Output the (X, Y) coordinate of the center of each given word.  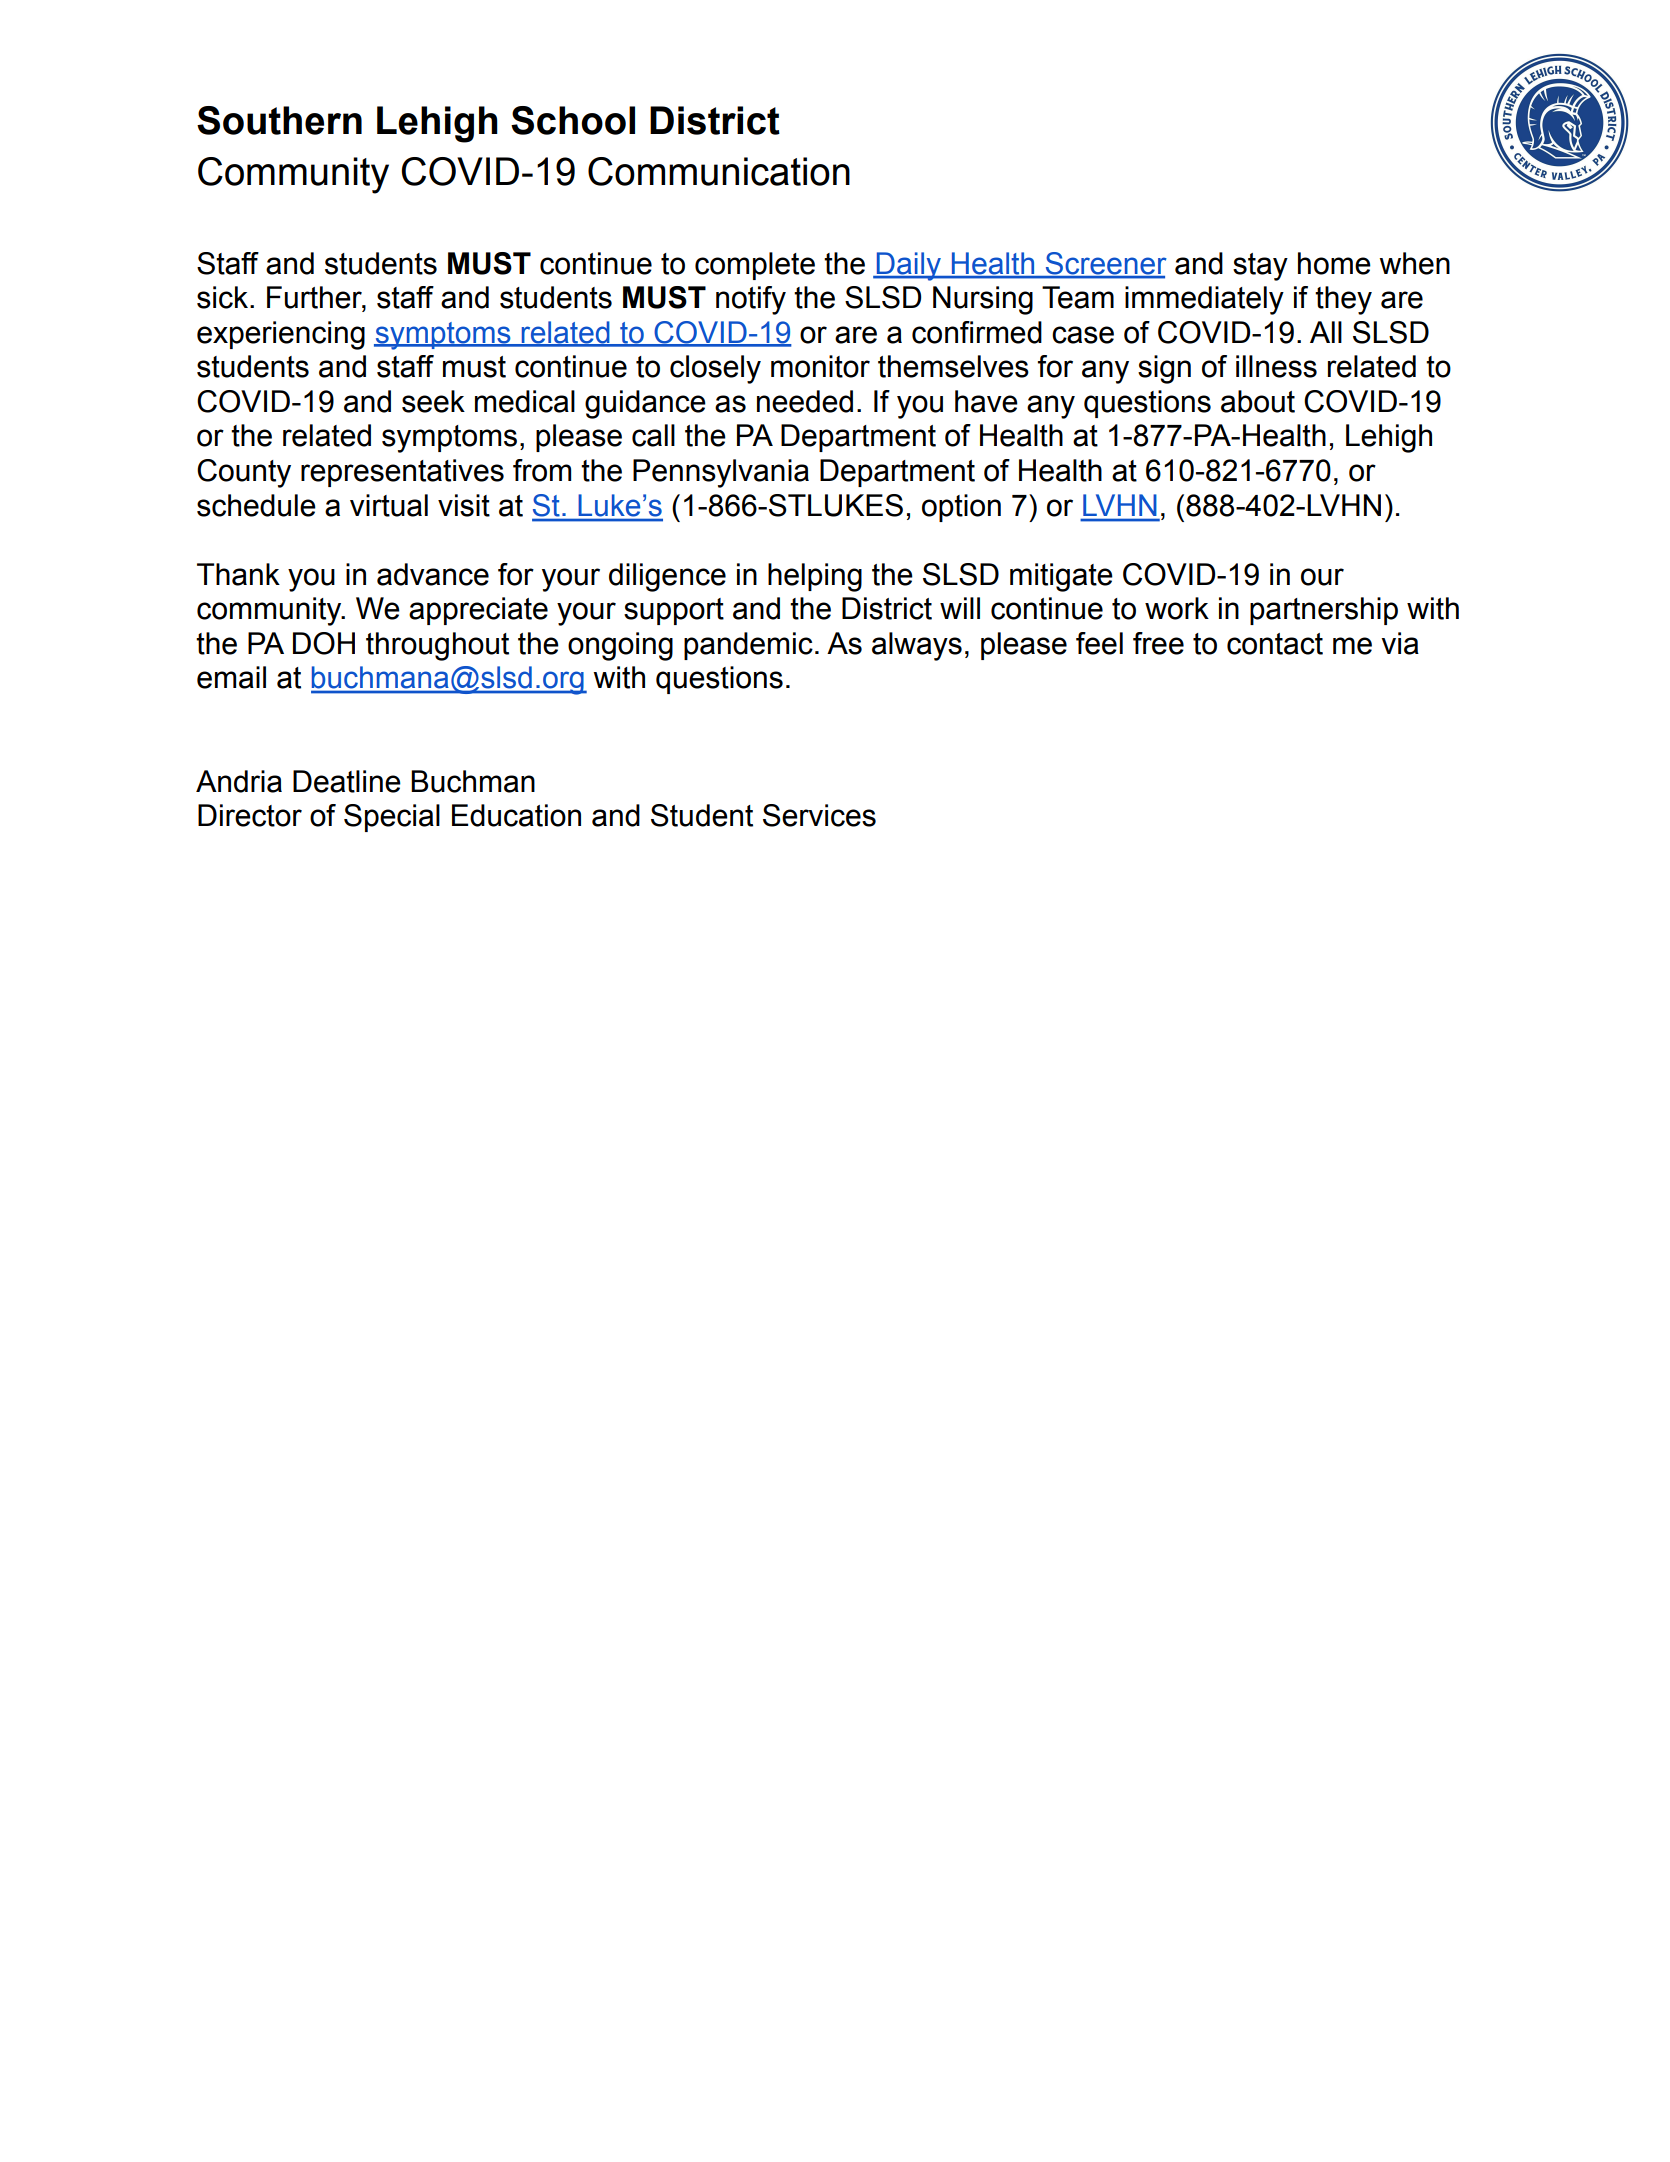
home (1334, 263)
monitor (820, 366)
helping (815, 577)
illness (1276, 366)
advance (433, 574)
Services (819, 815)
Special (392, 818)
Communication (719, 171)
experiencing (281, 335)
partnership (1324, 611)
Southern (279, 120)
